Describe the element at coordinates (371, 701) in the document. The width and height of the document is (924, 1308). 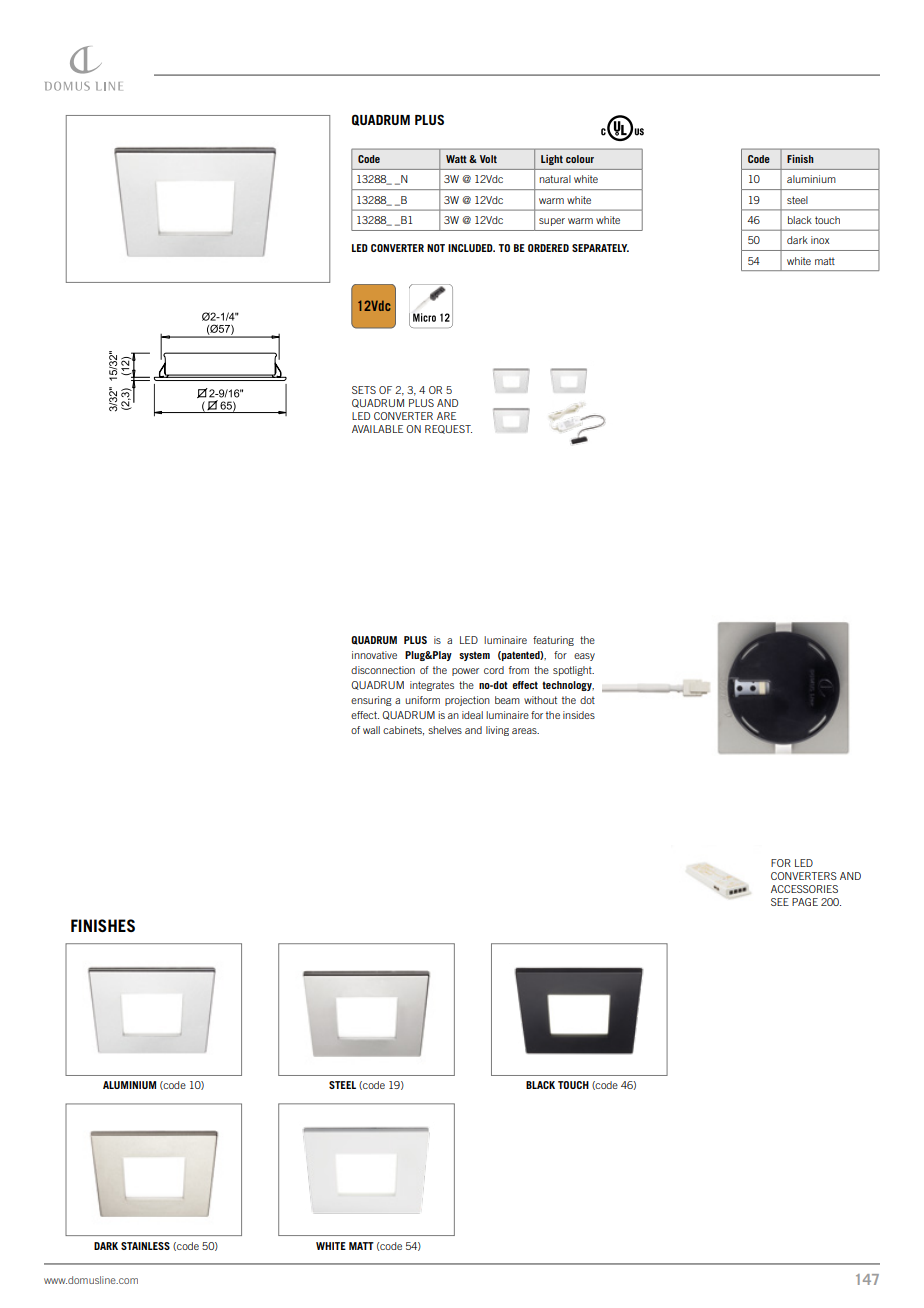
I see `ensuring` at that location.
